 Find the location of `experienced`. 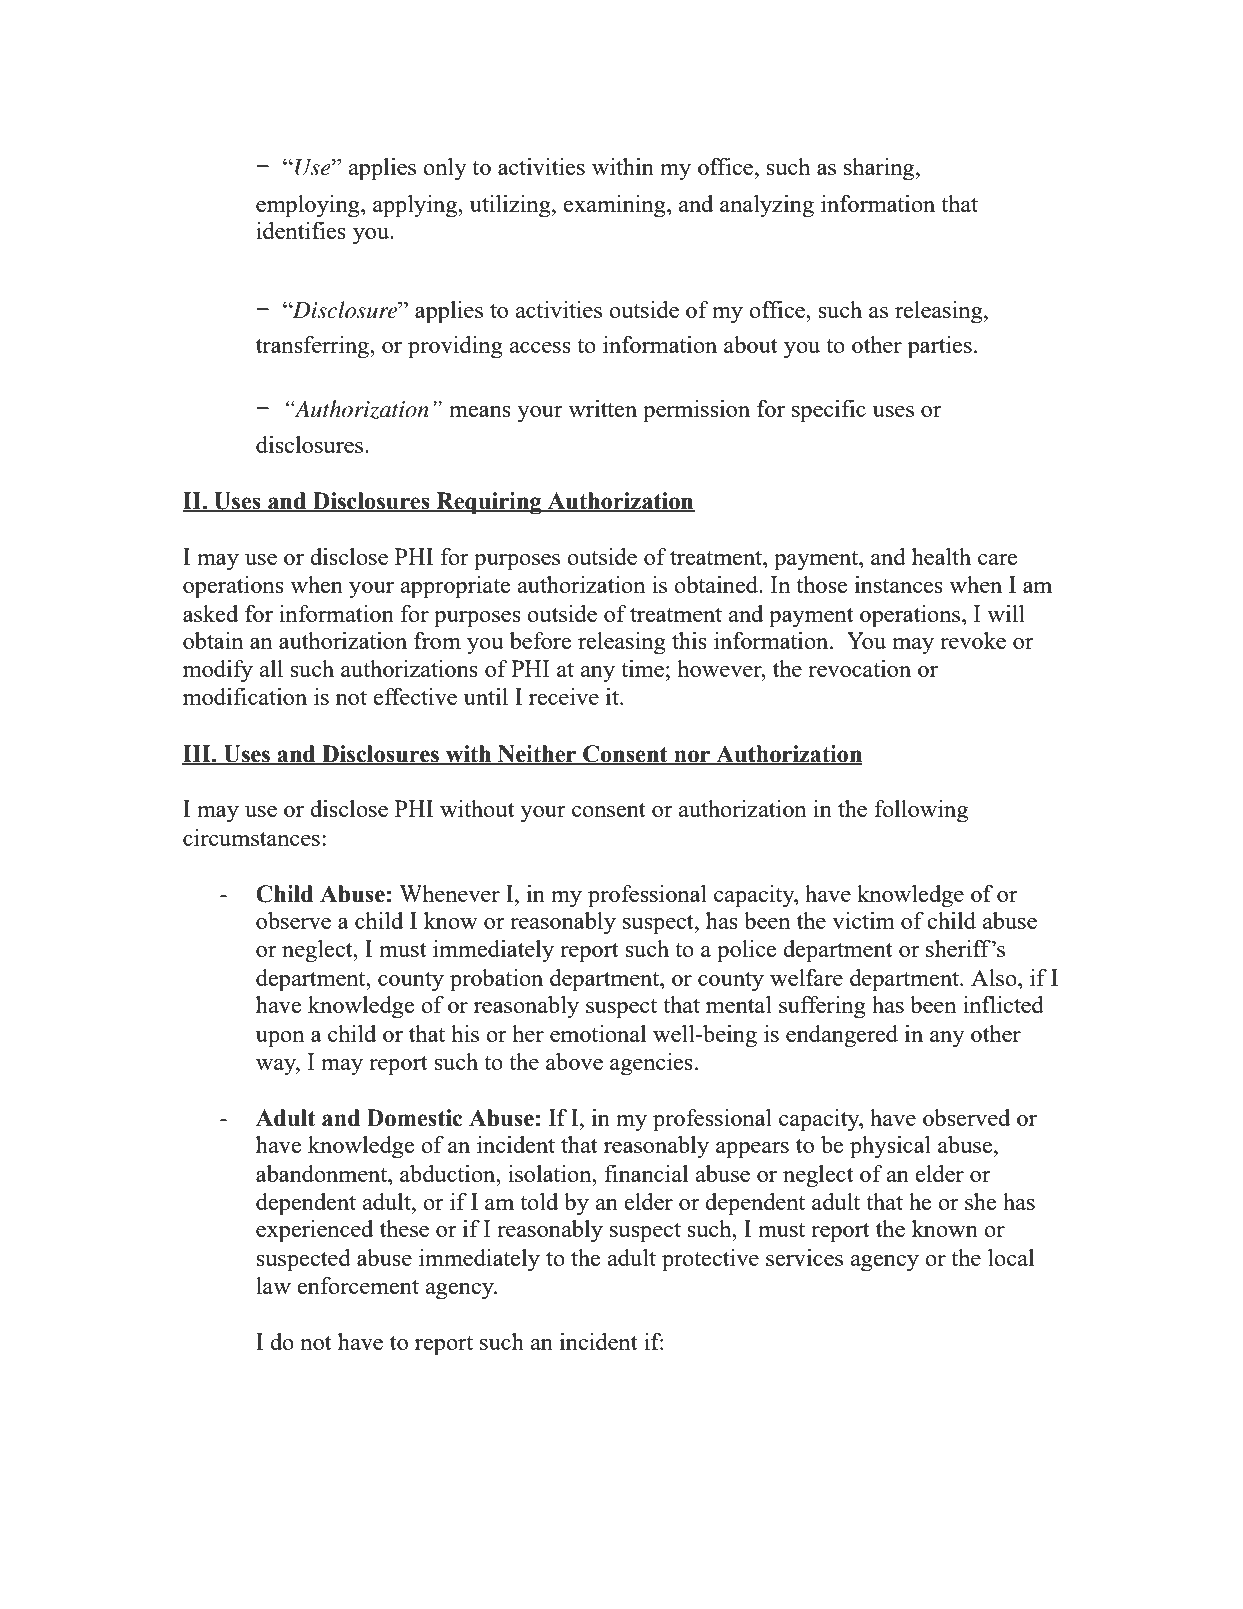

experienced is located at coordinates (314, 1231).
